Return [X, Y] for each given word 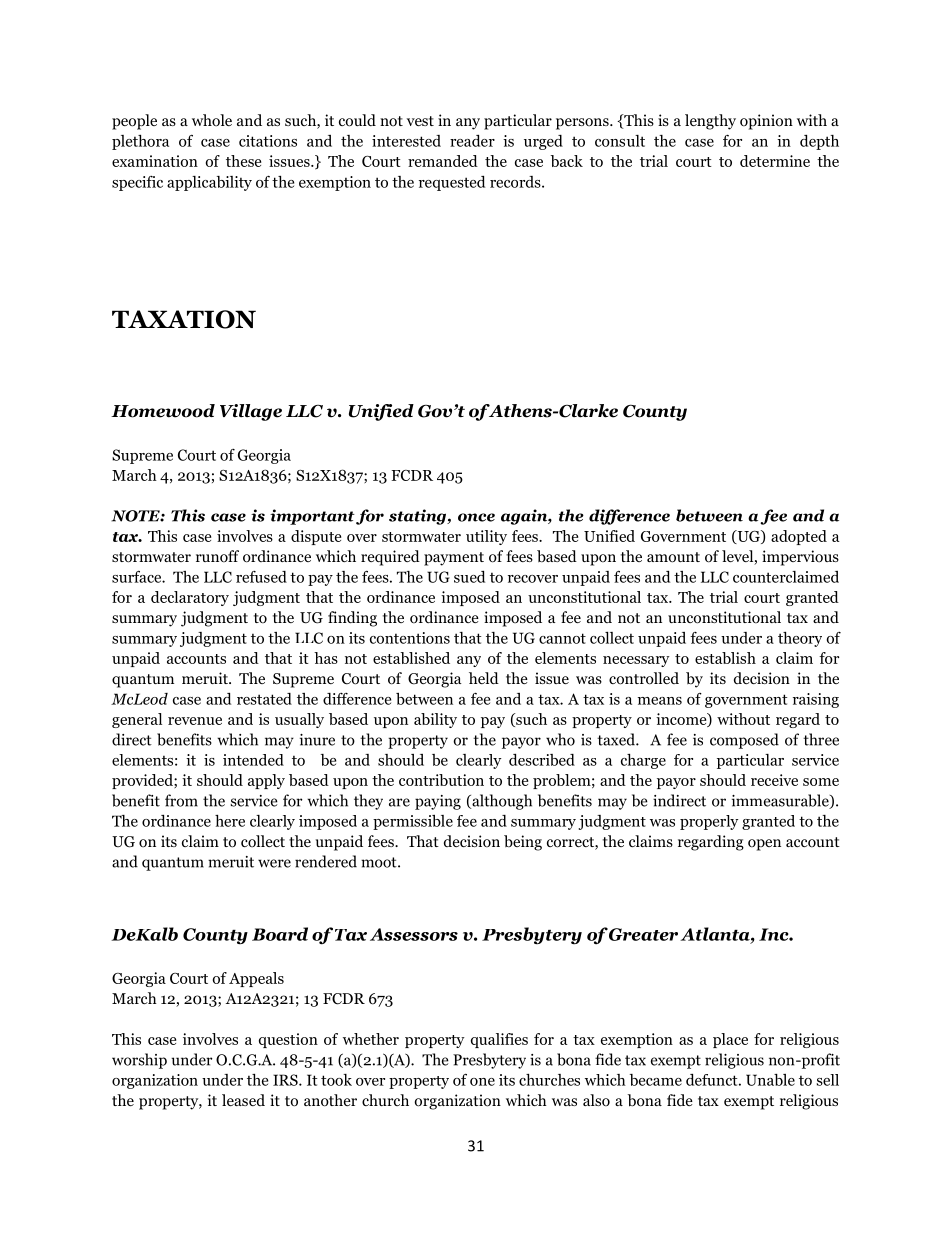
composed [744, 741]
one [482, 1082]
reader [472, 141]
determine [775, 161]
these [243, 161]
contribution [441, 780]
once [476, 517]
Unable [770, 1080]
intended [253, 760]
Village [251, 412]
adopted [799, 537]
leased [243, 1100]
